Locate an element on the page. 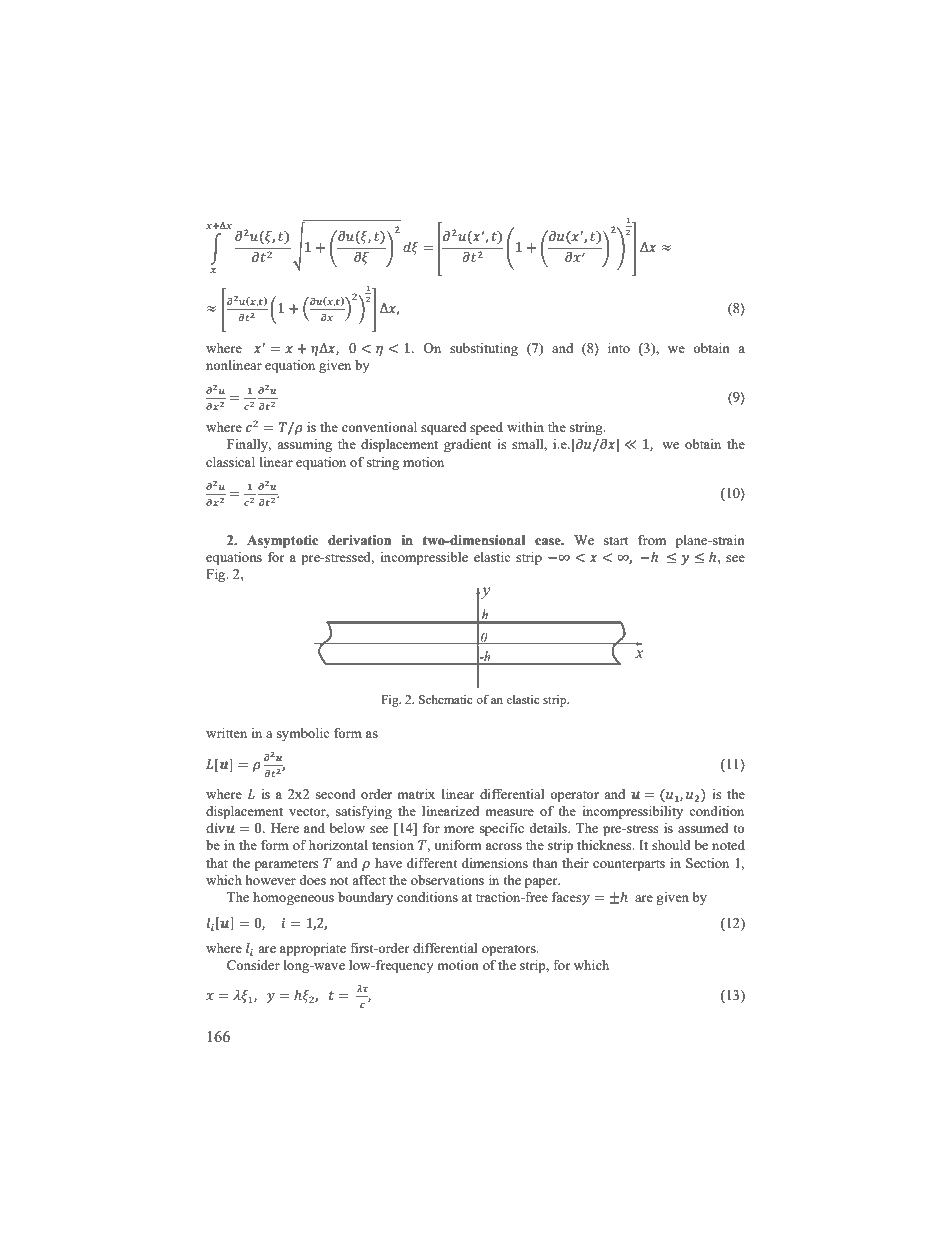  incompressible is located at coordinates (424, 559).
